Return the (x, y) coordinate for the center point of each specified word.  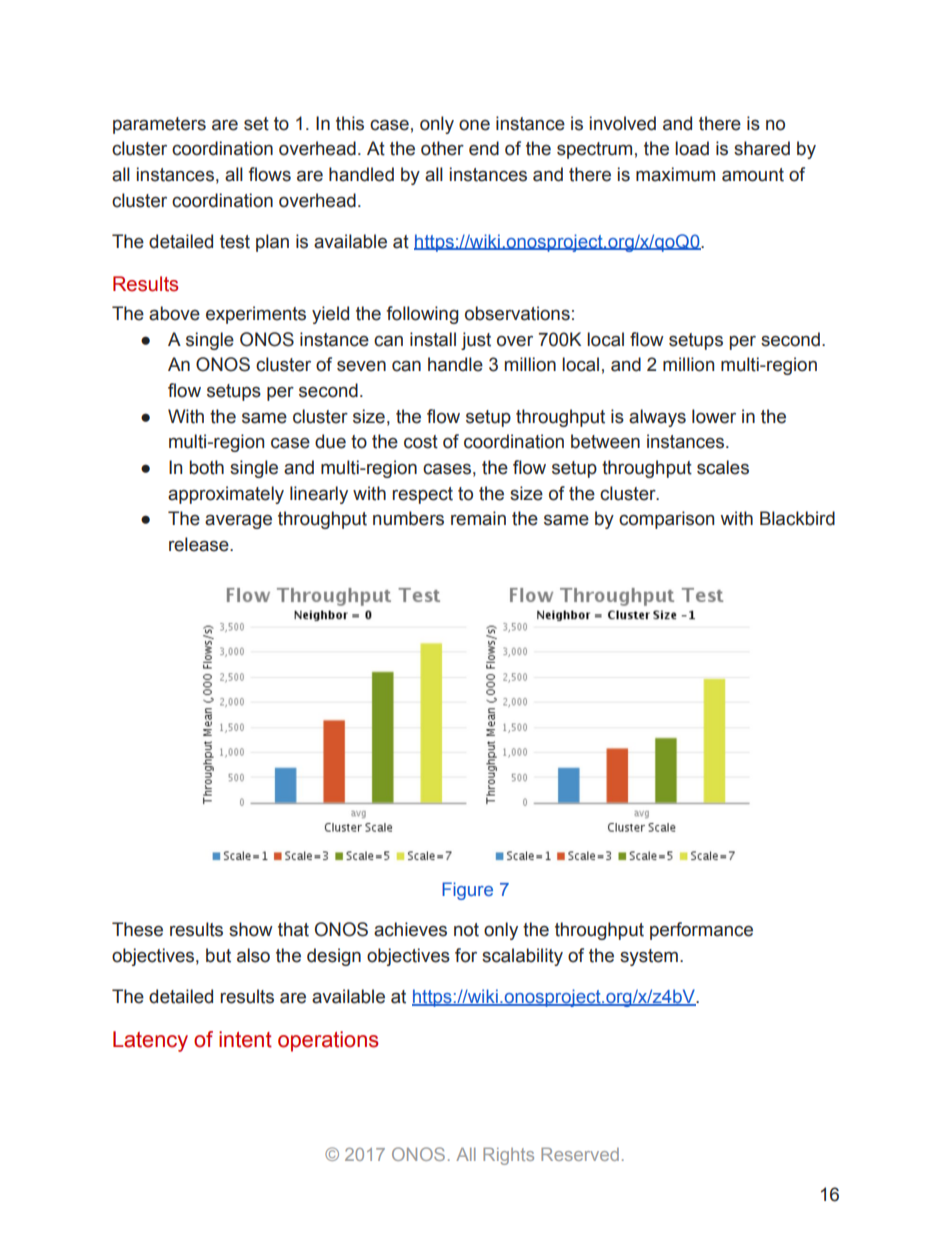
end (484, 148)
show (251, 929)
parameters (159, 125)
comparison (666, 520)
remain (478, 518)
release (200, 544)
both (206, 467)
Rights (508, 1156)
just (476, 341)
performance (701, 931)
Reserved (580, 1154)
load (692, 148)
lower (714, 416)
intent (245, 1039)
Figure (467, 891)
